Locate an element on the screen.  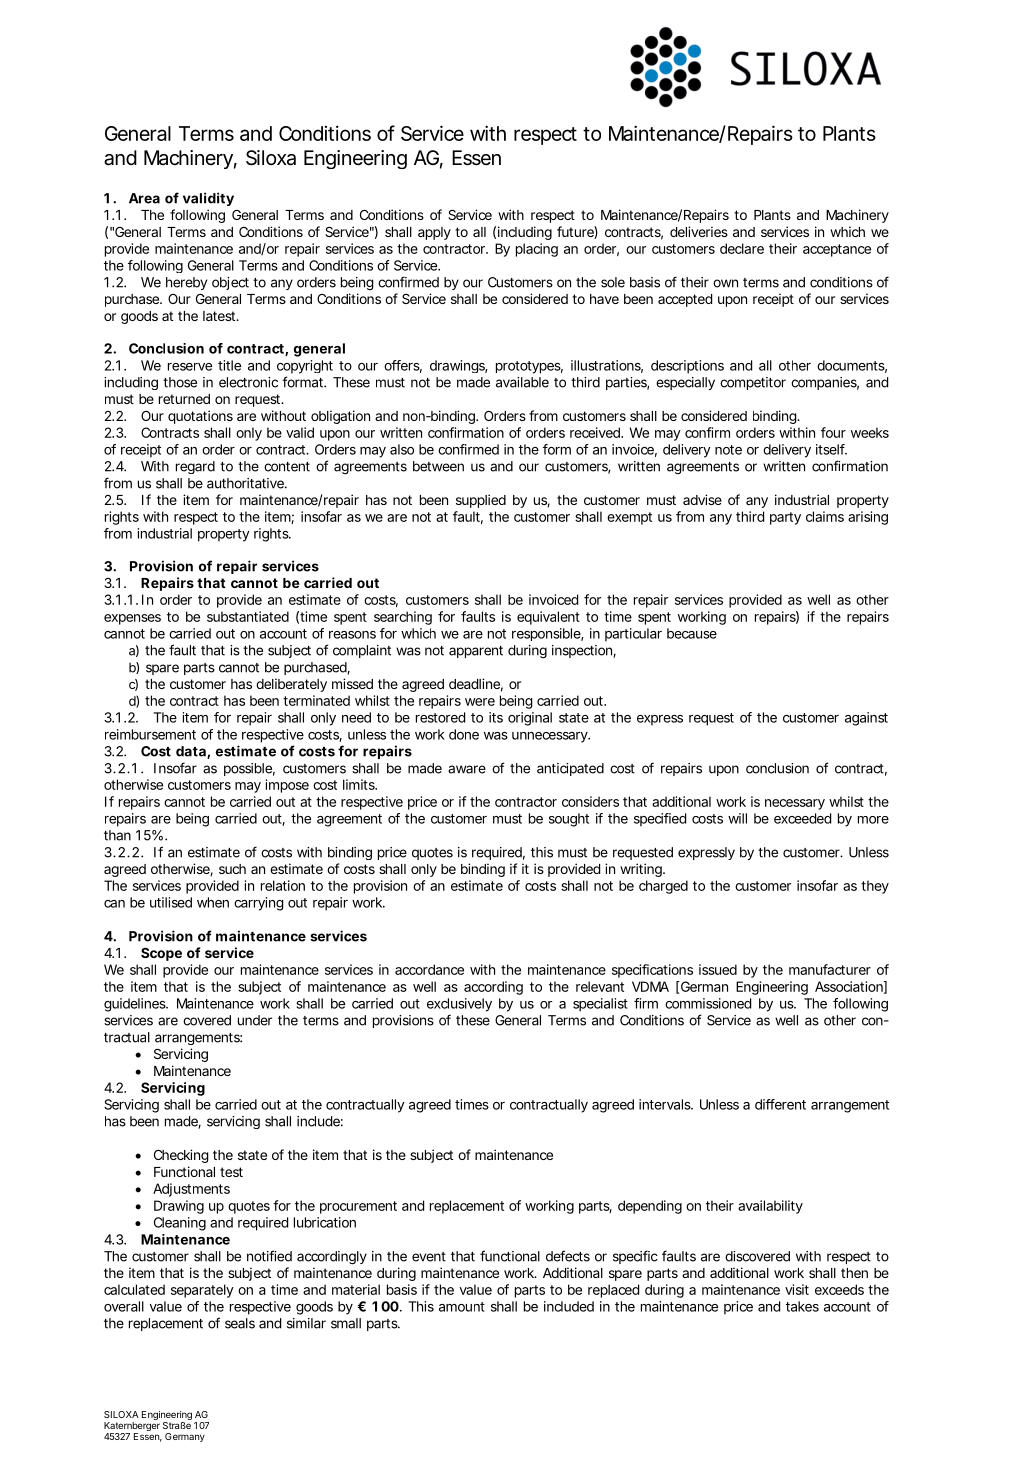
party is located at coordinates (785, 518).
